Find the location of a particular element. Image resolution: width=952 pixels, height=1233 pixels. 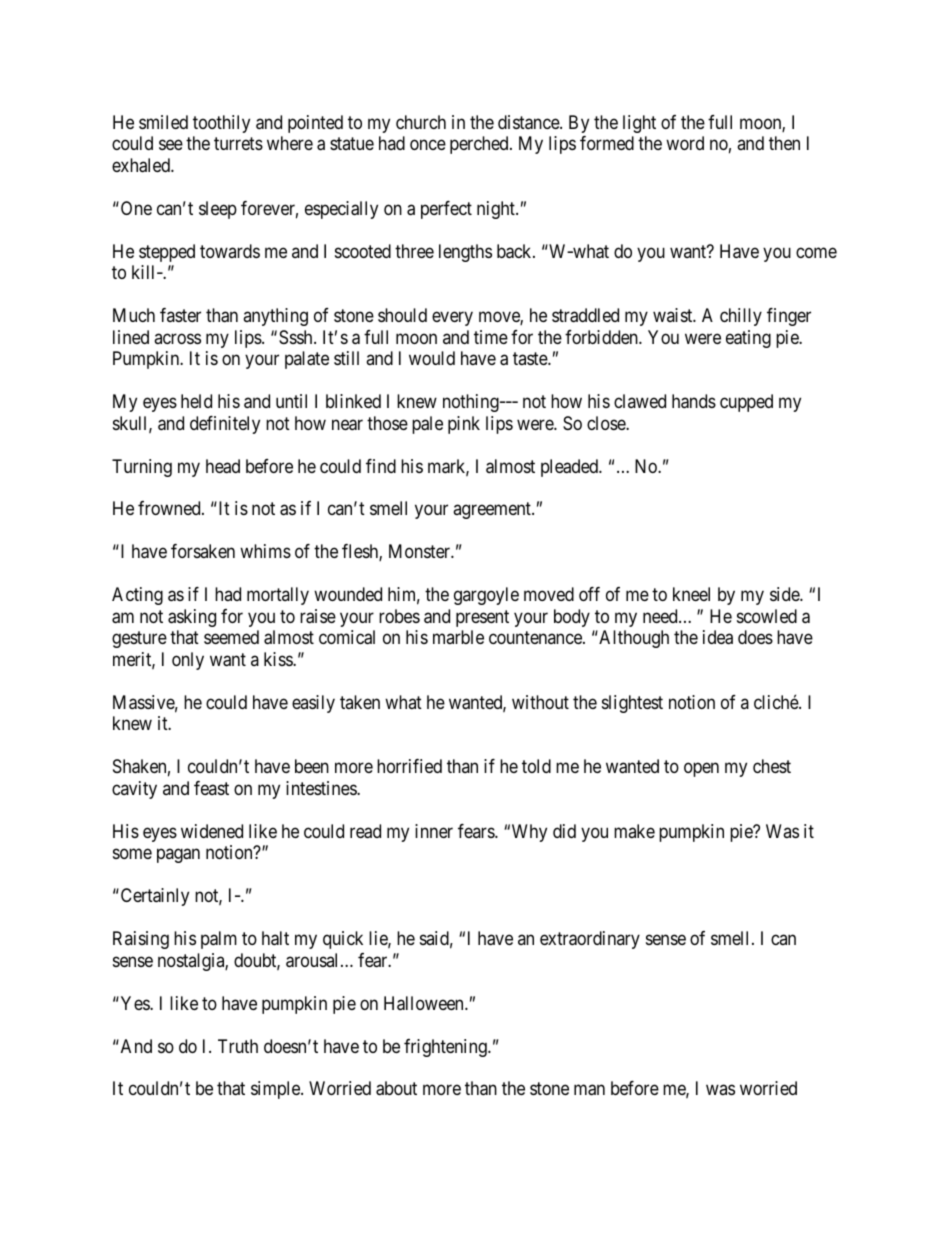

present is located at coordinates (482, 618).
